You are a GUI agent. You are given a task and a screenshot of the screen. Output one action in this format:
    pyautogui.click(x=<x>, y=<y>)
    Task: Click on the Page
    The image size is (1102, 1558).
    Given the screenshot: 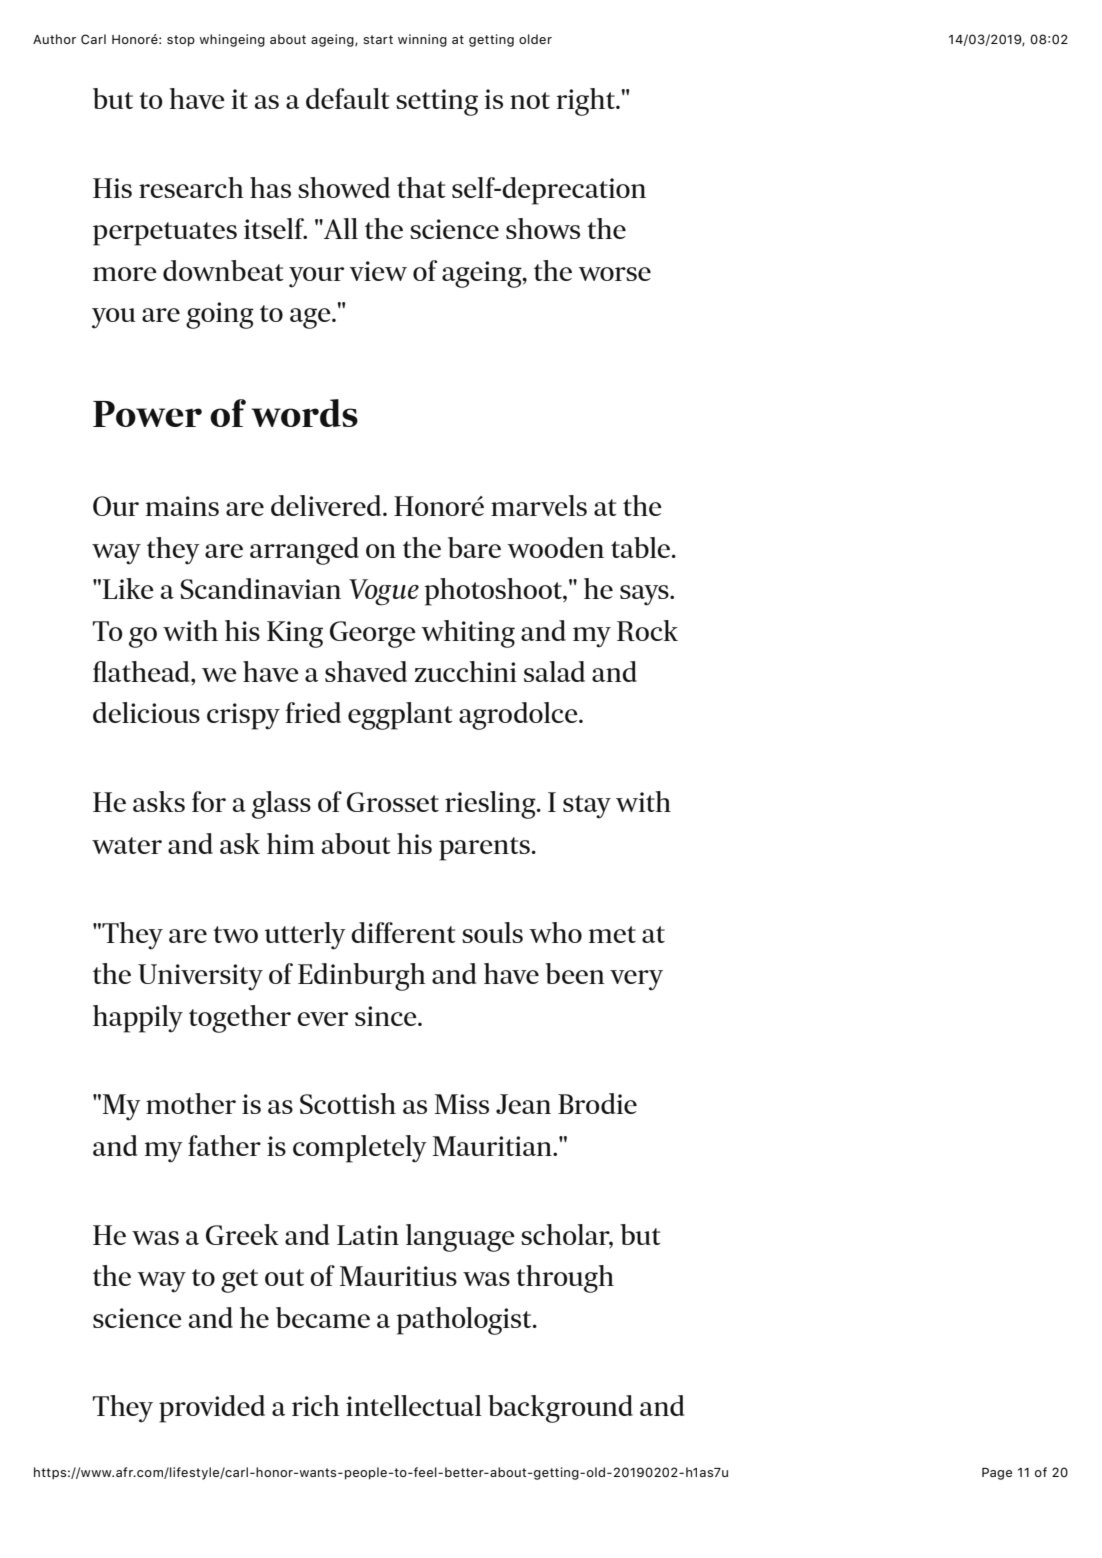 What is the action you would take?
    pyautogui.click(x=997, y=1474)
